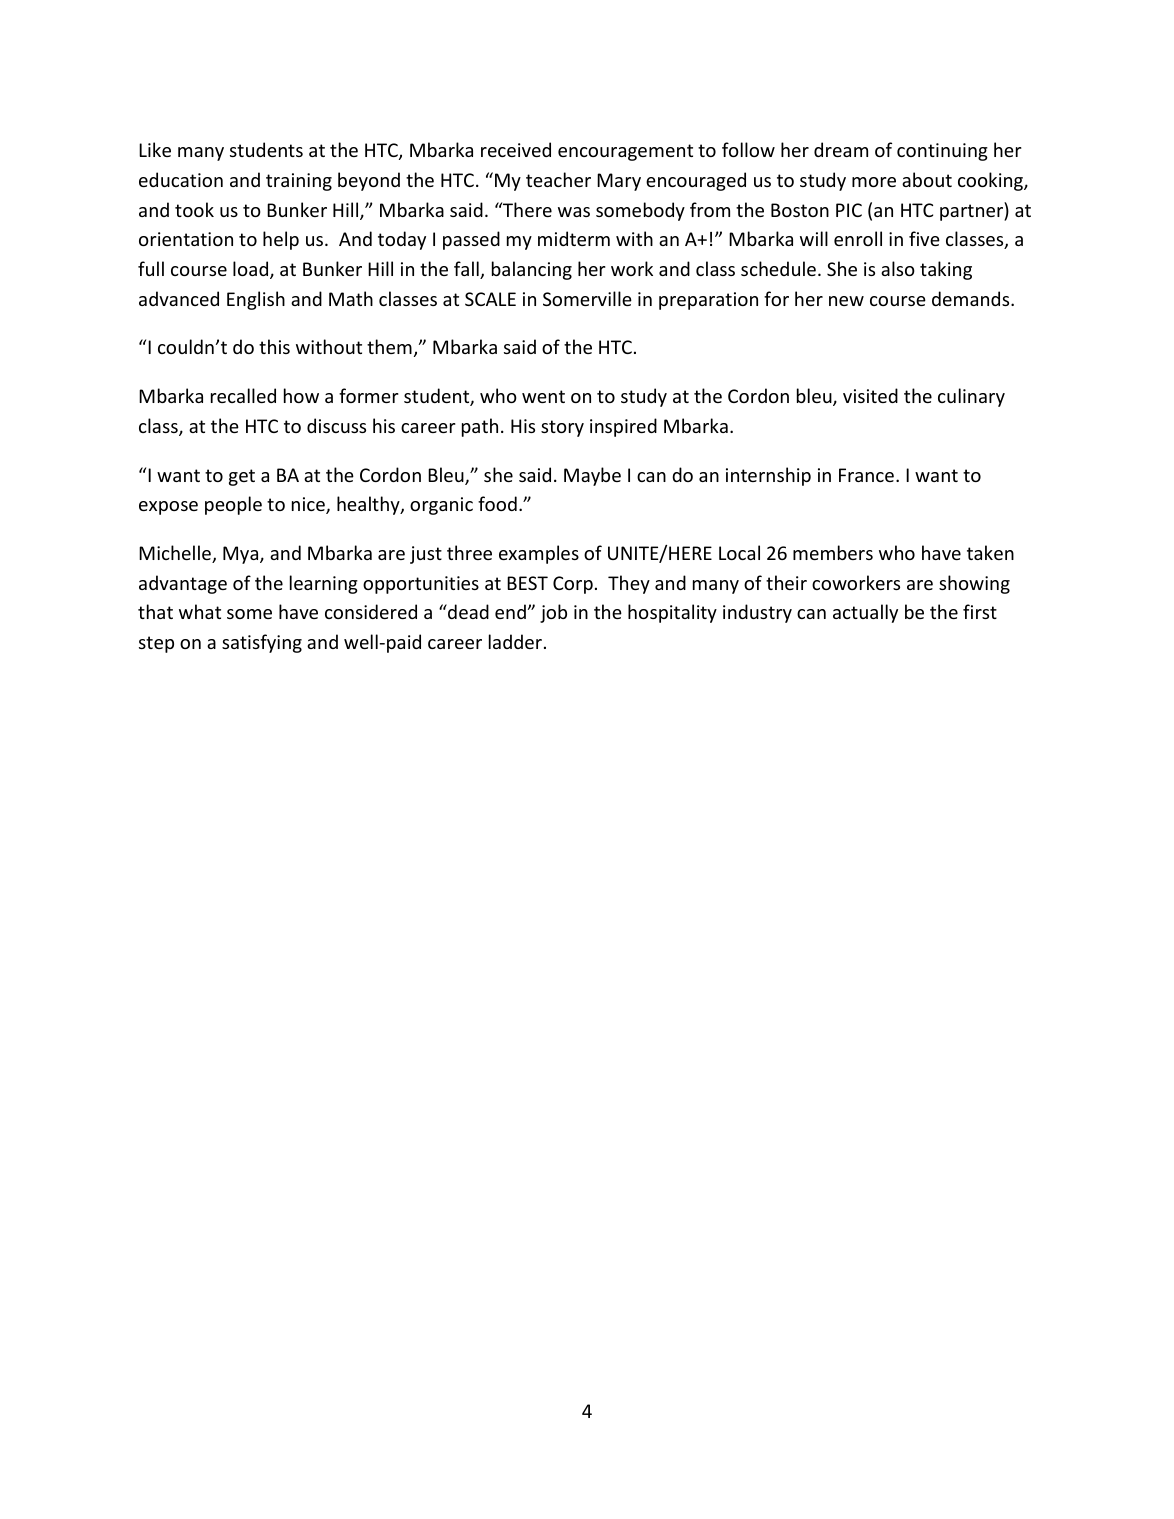 The image size is (1174, 1519). What do you see at coordinates (558, 179) in the document?
I see `teacher` at bounding box center [558, 179].
